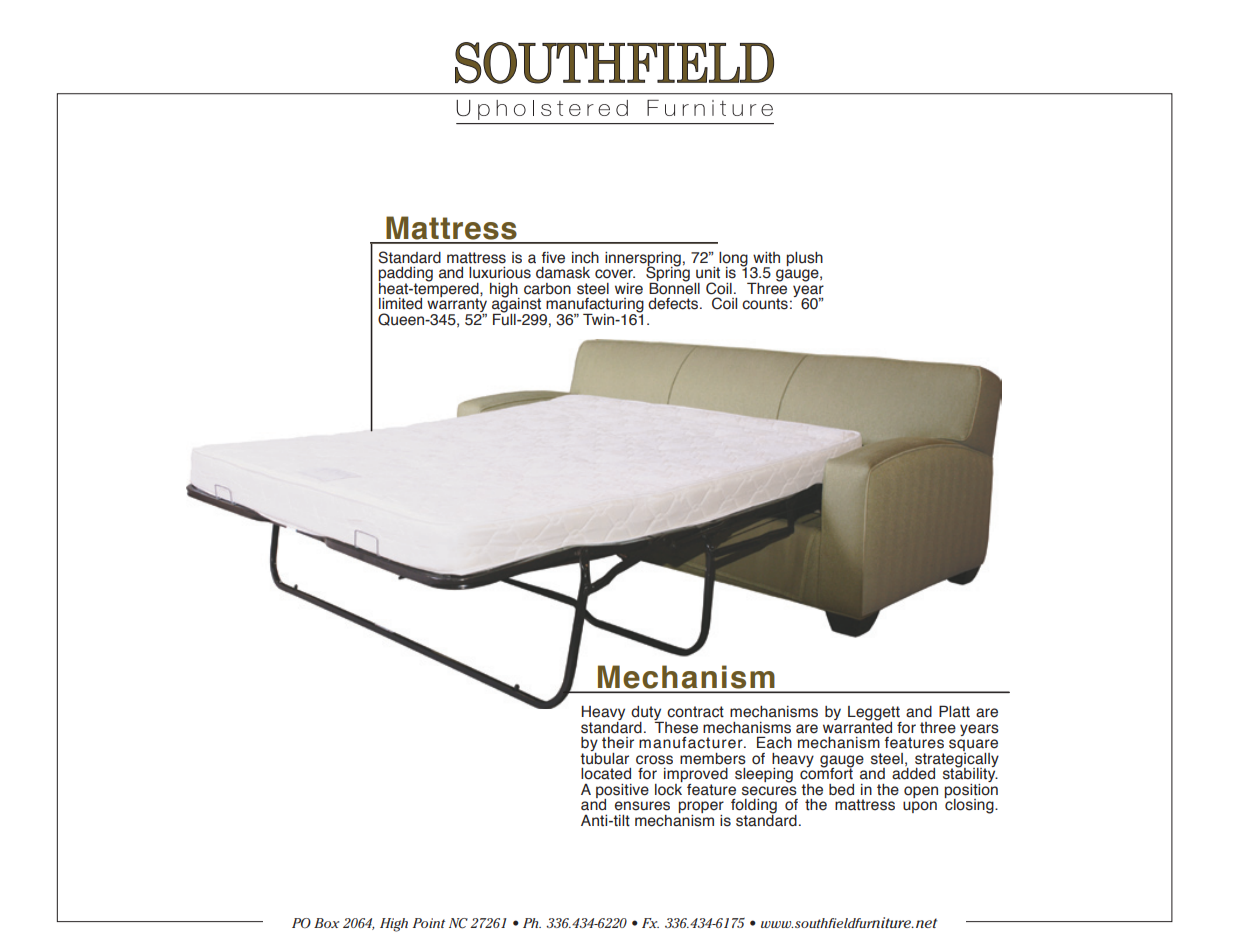 This screenshot has width=1233, height=952. What do you see at coordinates (647, 714) in the screenshot?
I see `duty` at bounding box center [647, 714].
